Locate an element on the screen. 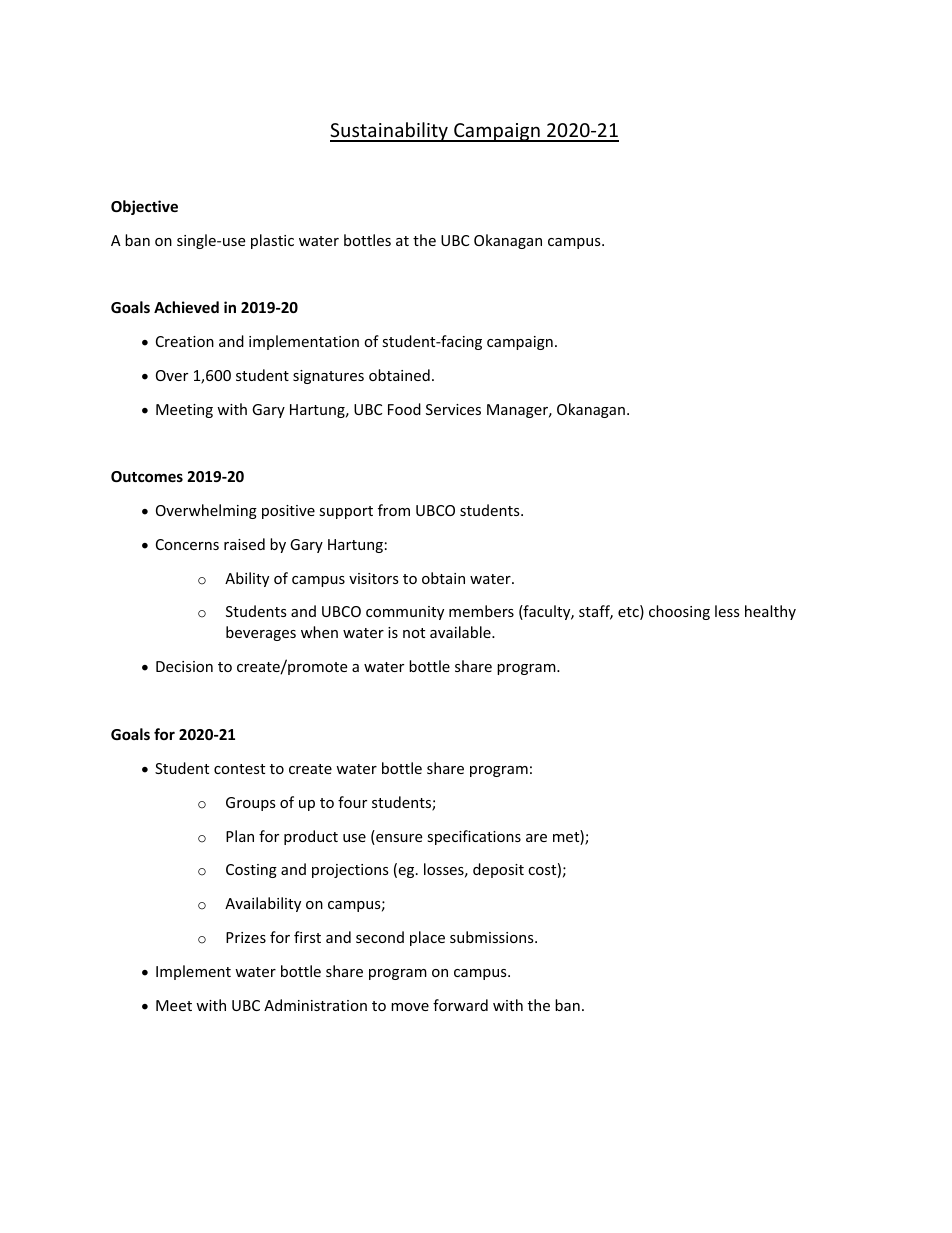 This screenshot has height=1233, width=952. beverages is located at coordinates (261, 633).
